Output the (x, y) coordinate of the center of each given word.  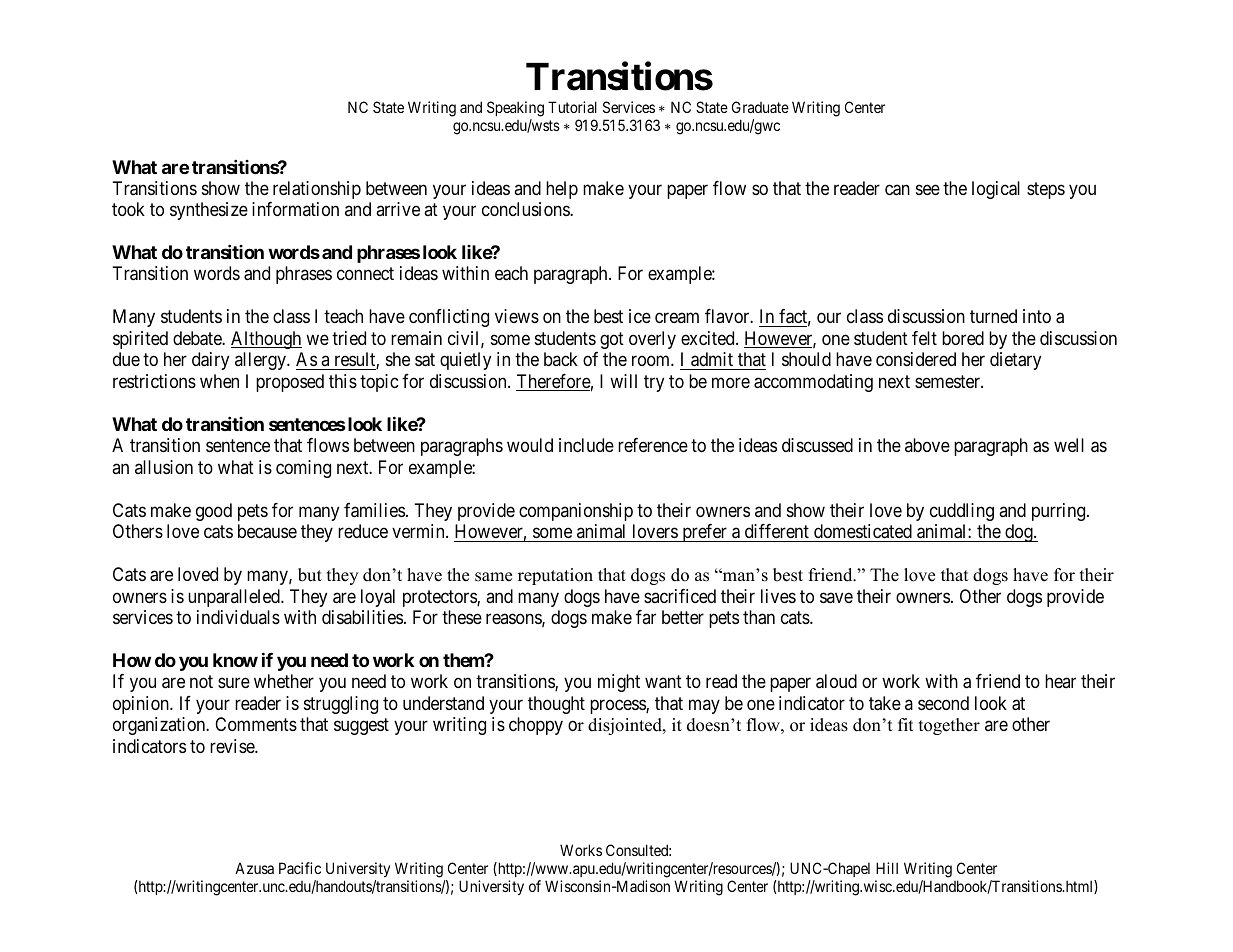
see (928, 189)
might (619, 683)
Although (266, 340)
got (612, 340)
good (214, 512)
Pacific (300, 868)
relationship (317, 190)
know (235, 660)
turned (993, 316)
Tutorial (572, 107)
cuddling (962, 512)
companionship (576, 512)
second (943, 703)
